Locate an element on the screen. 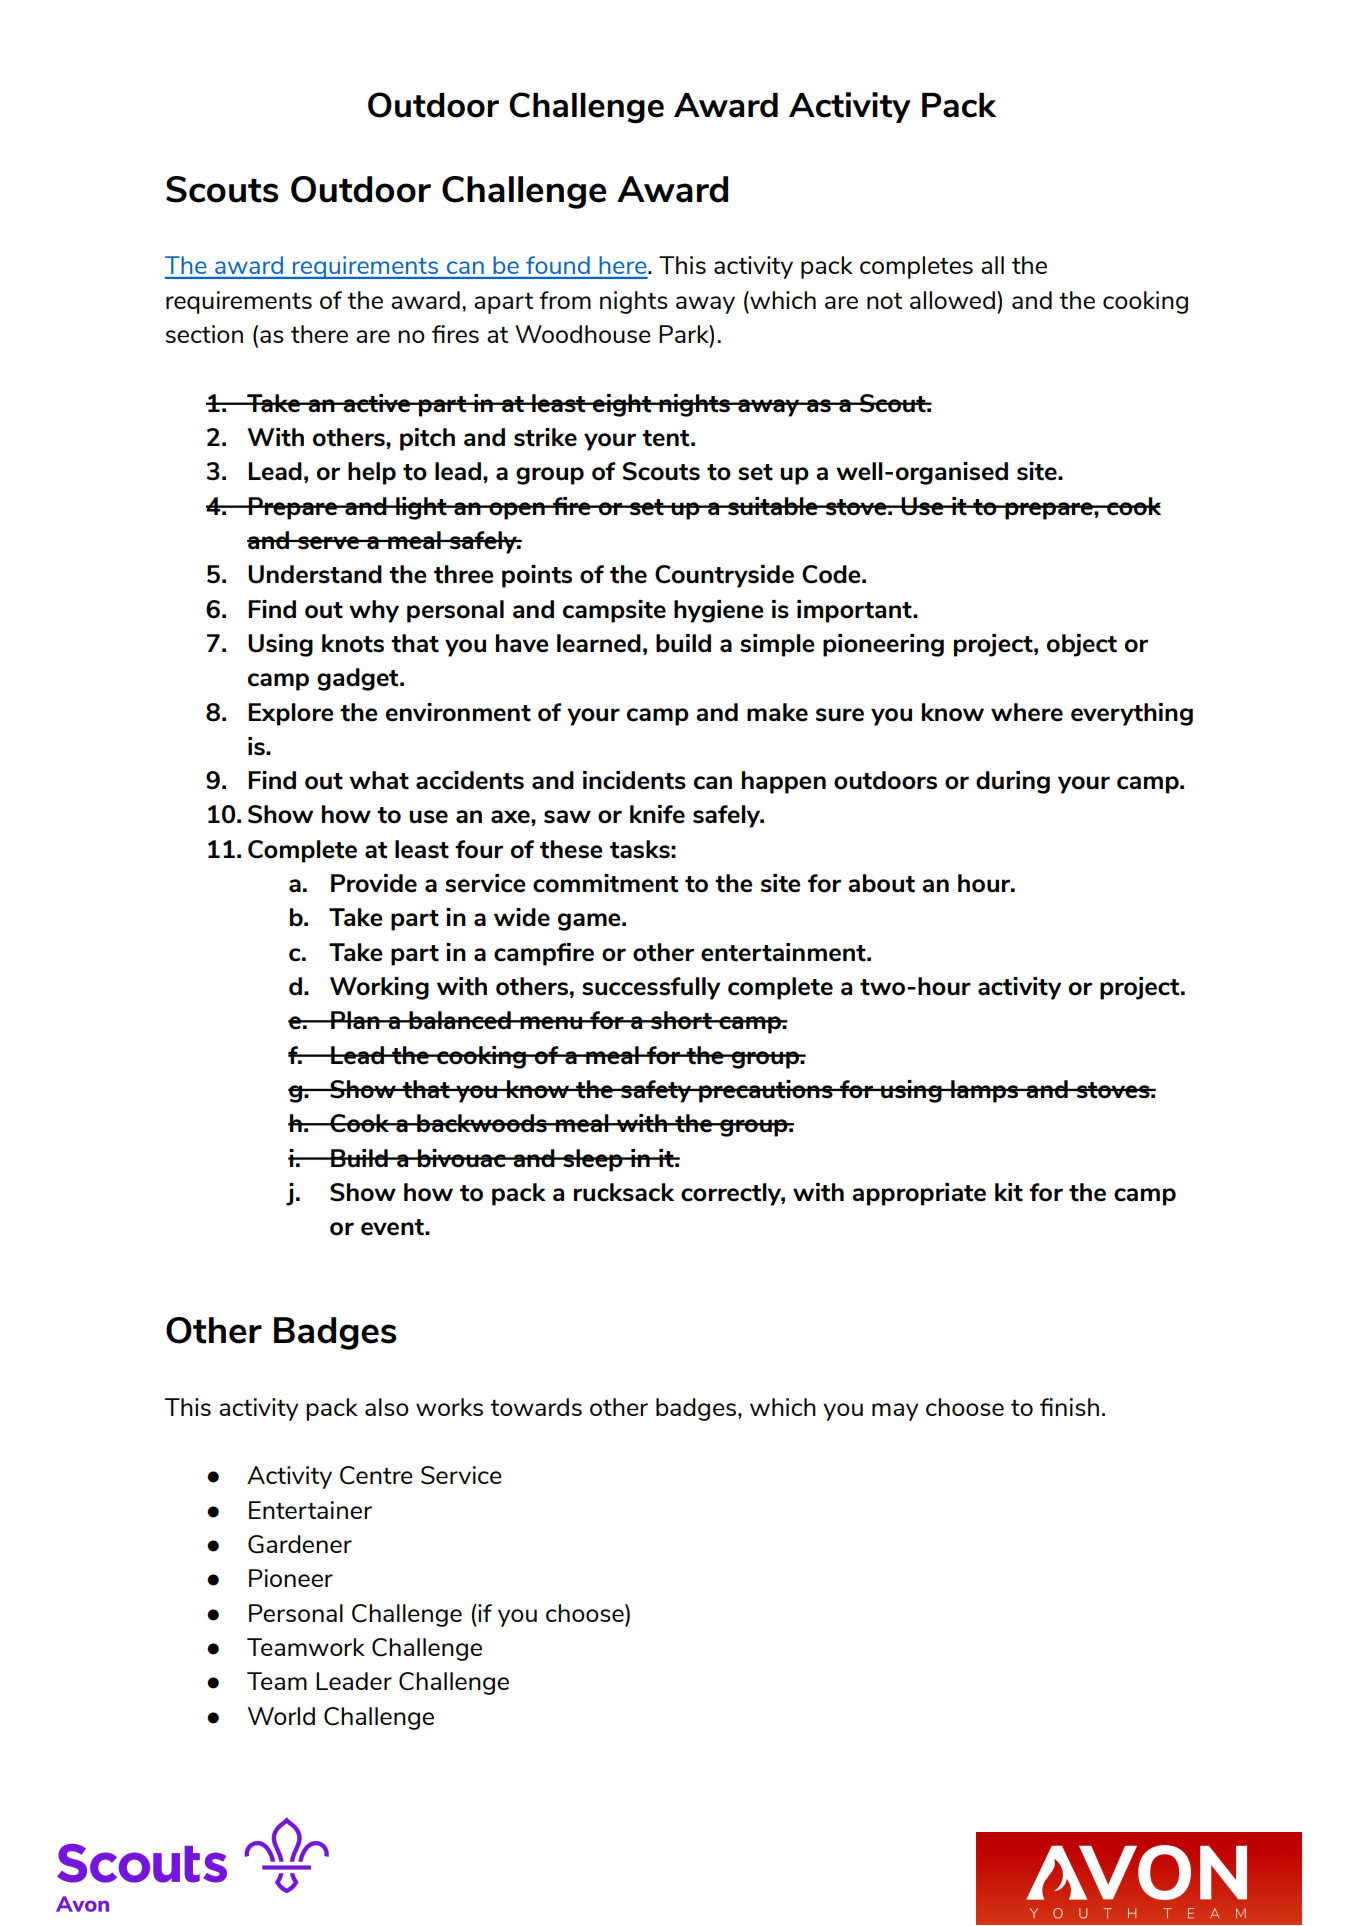 Image resolution: width=1364 pixels, height=1926 pixels. Woodhouse is located at coordinates (583, 334).
